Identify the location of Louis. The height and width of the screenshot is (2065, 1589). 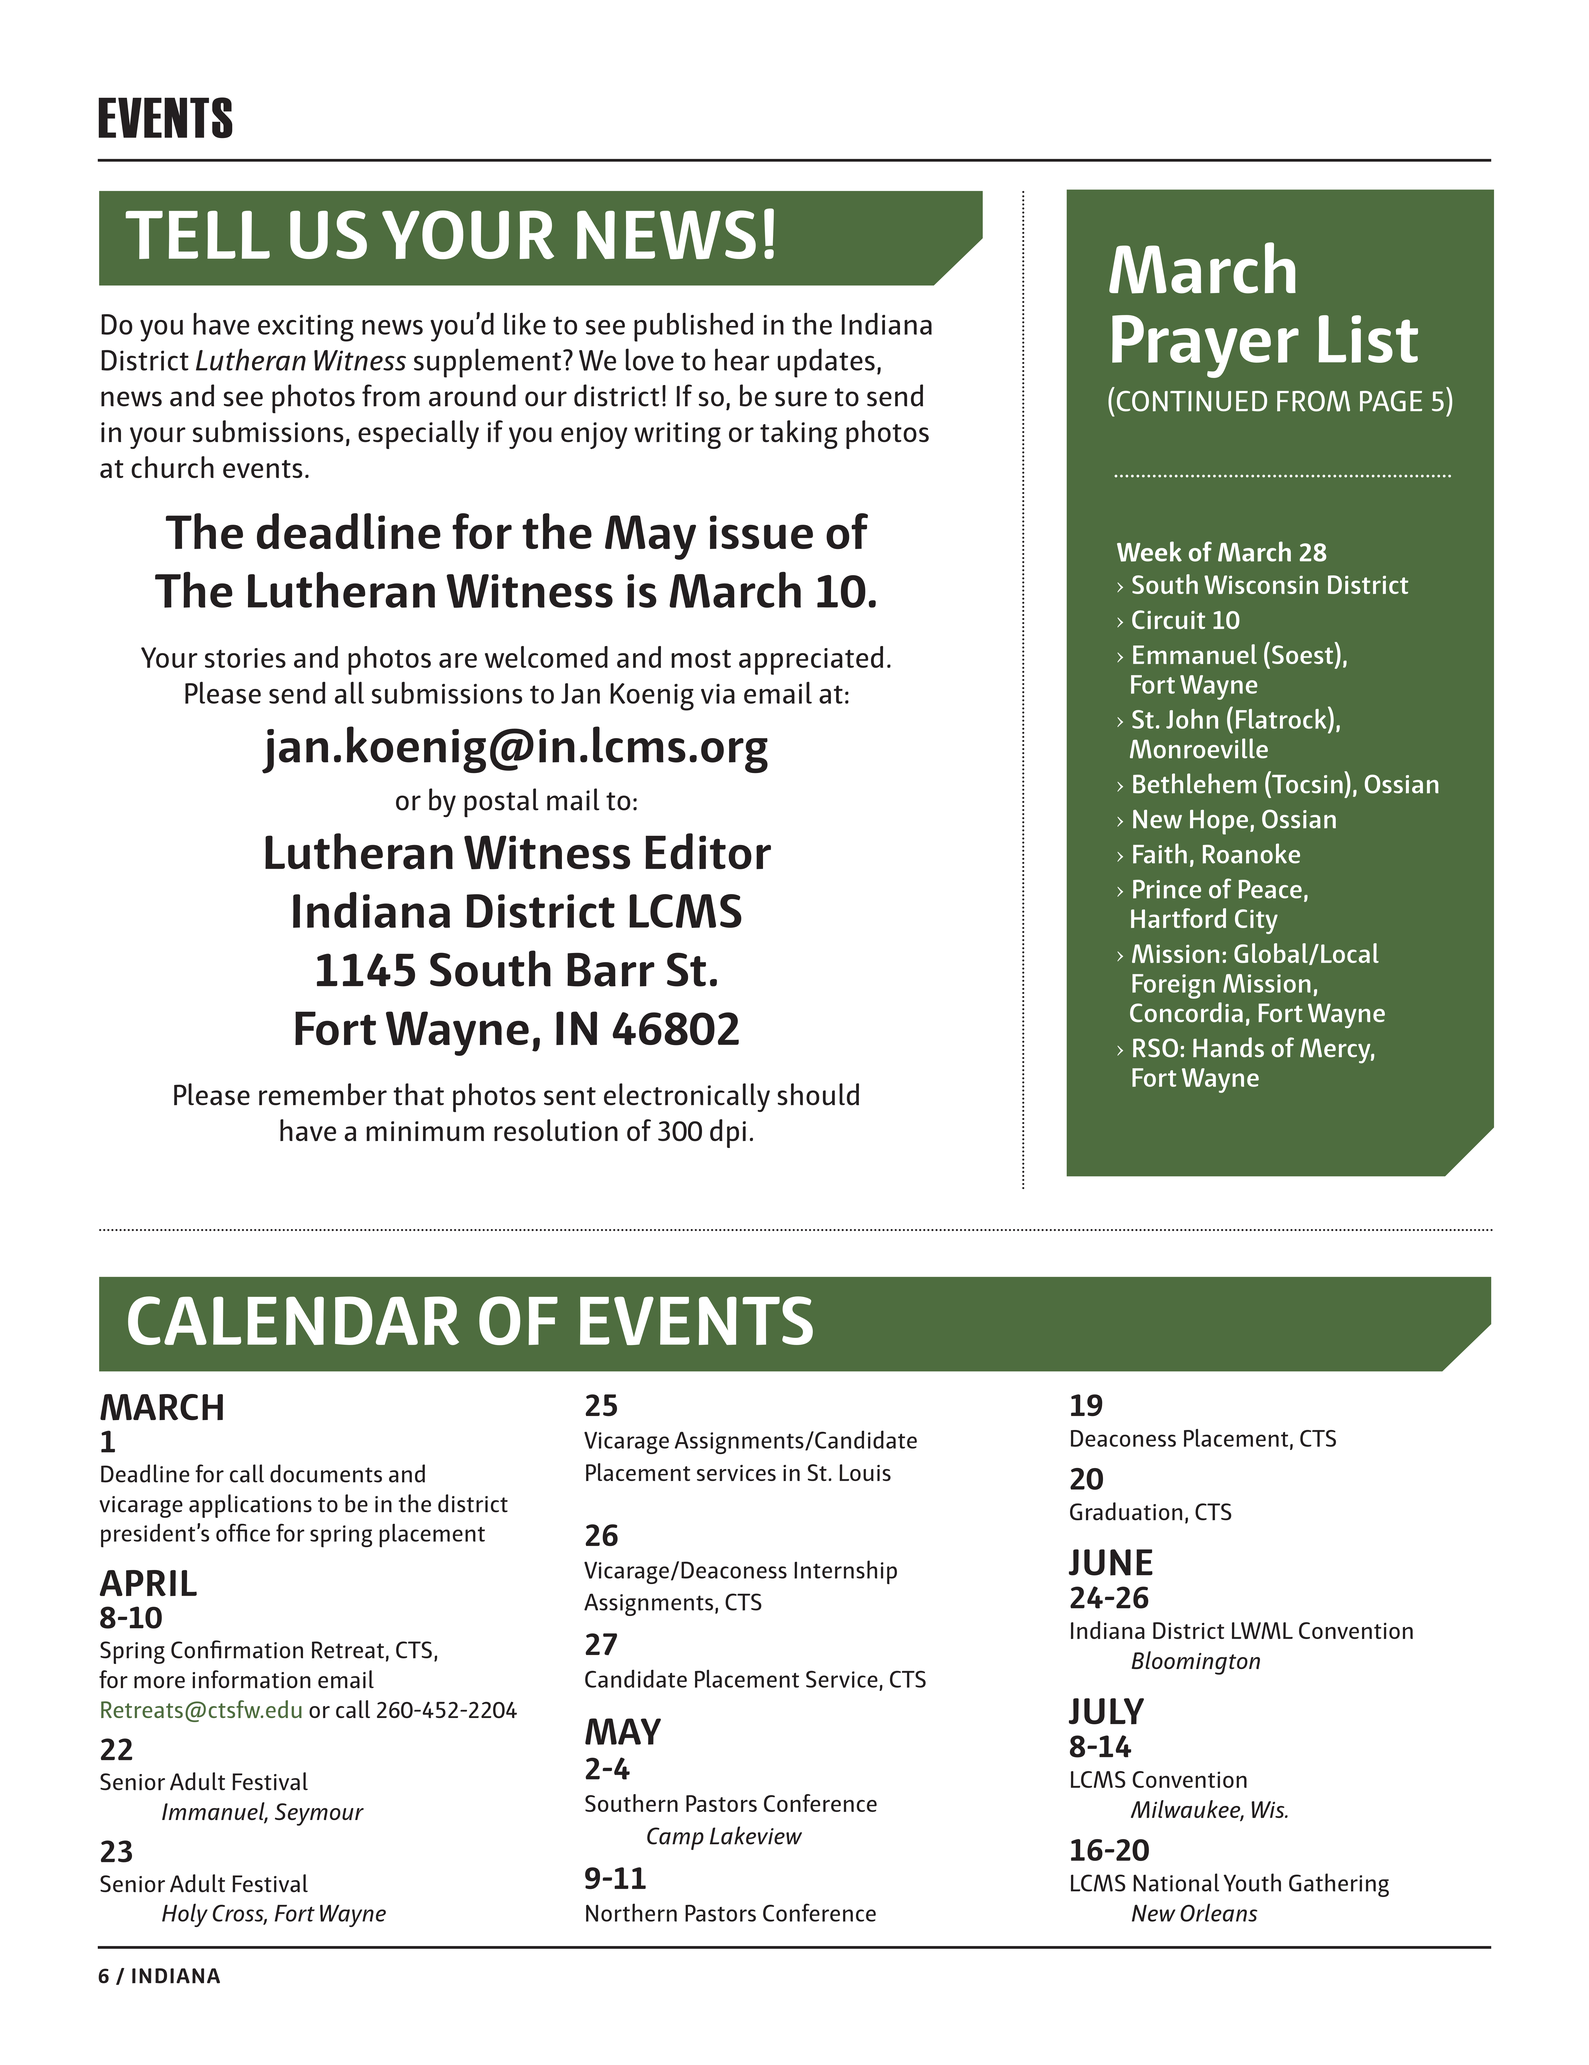
(865, 1472).
